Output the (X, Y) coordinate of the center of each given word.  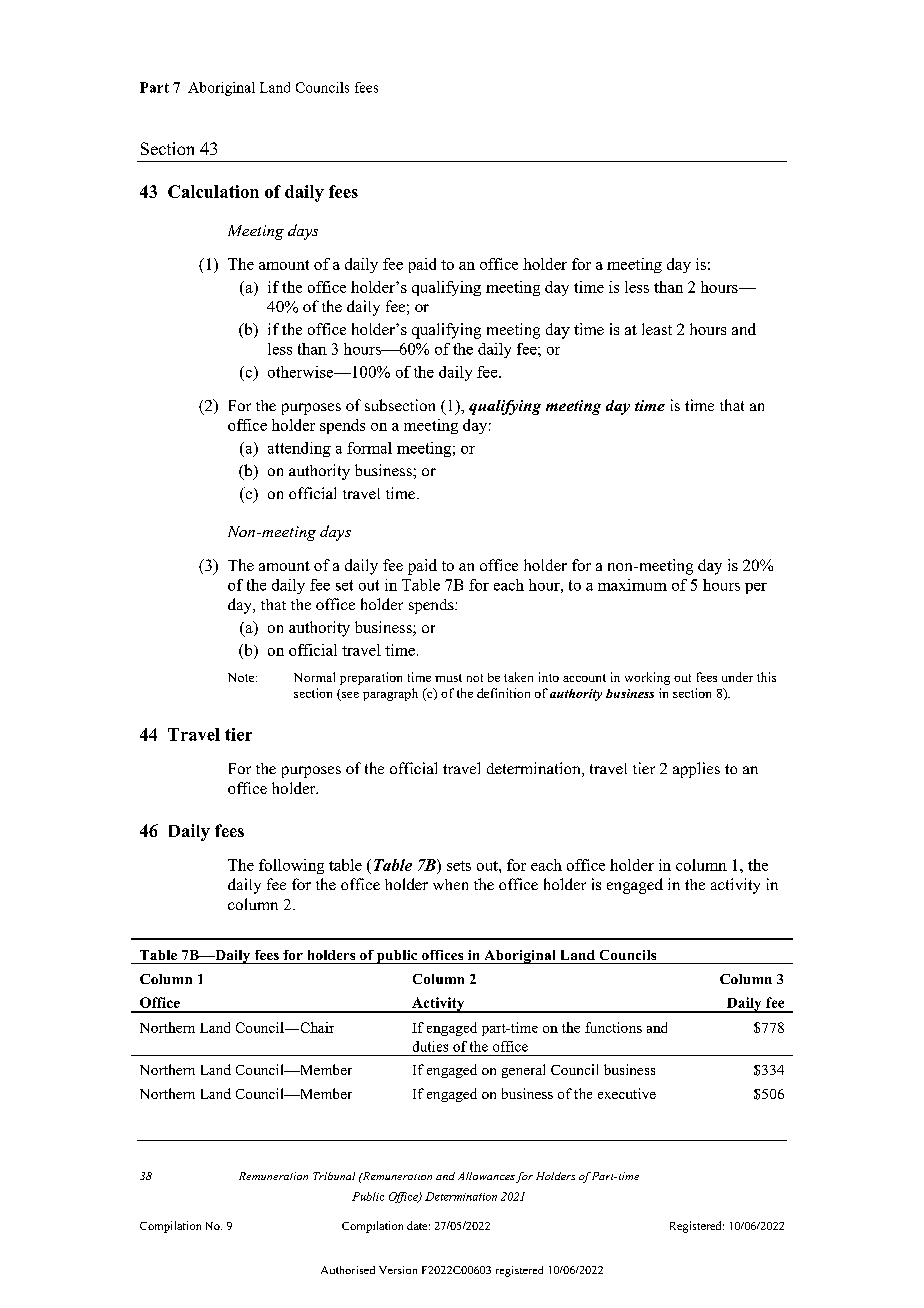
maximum (632, 585)
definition (503, 693)
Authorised (348, 1270)
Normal (314, 677)
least (657, 329)
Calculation (213, 191)
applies (696, 770)
